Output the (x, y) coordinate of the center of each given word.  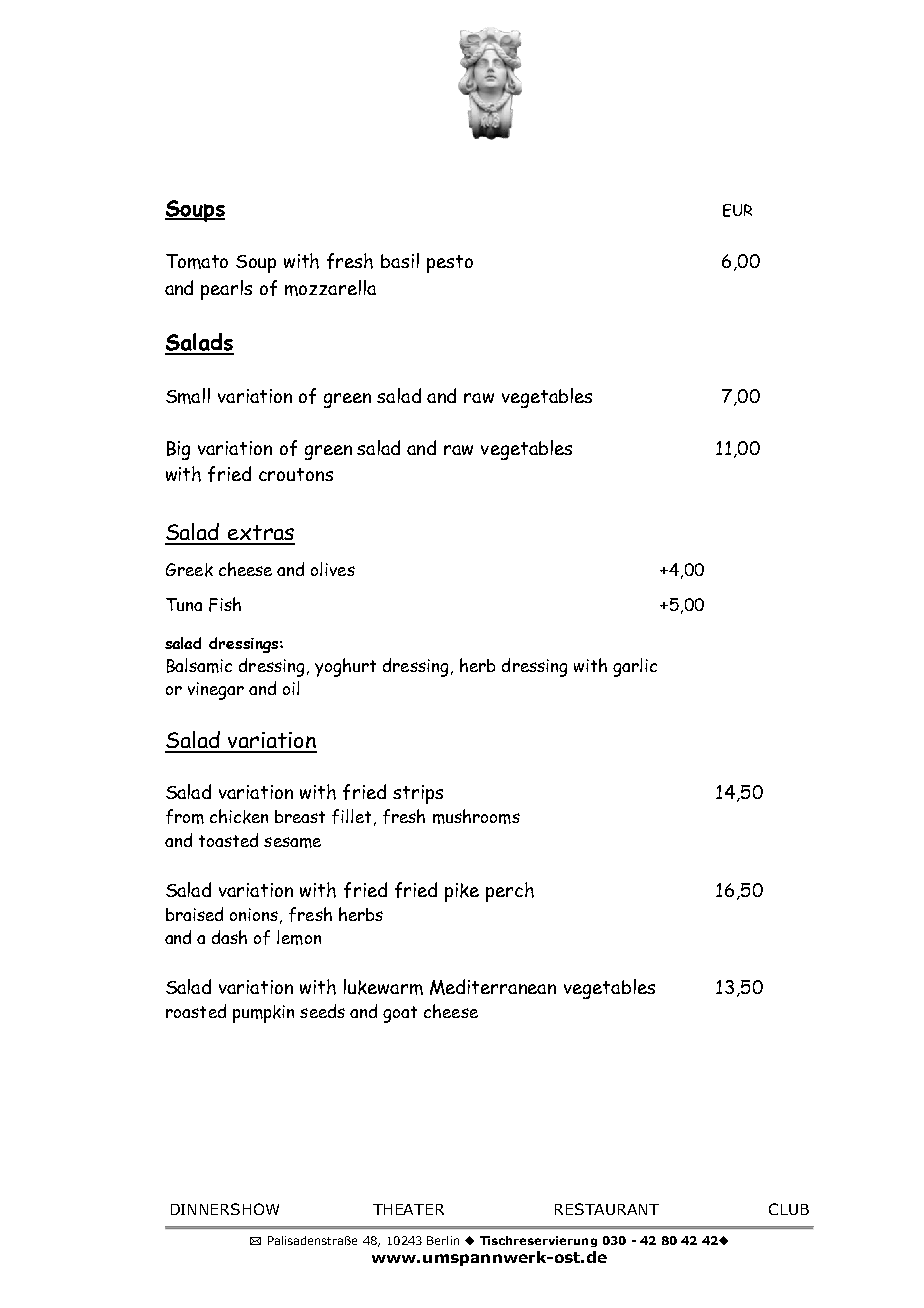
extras (260, 534)
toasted (228, 840)
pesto (450, 264)
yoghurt (345, 667)
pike (462, 892)
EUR (737, 210)
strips (418, 794)
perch (510, 892)
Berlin (443, 1240)
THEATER (408, 1209)
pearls (226, 290)
